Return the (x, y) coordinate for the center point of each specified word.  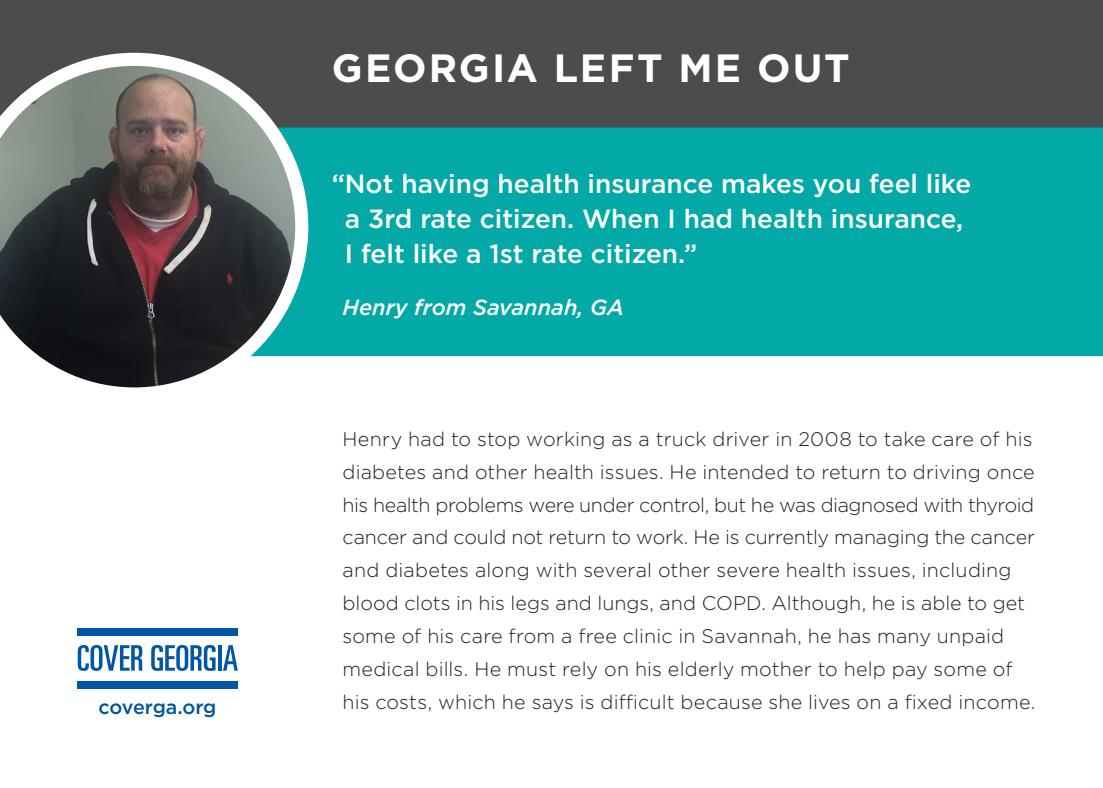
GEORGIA (435, 68)
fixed (928, 701)
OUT (804, 68)
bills (444, 668)
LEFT (609, 68)
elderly (701, 670)
